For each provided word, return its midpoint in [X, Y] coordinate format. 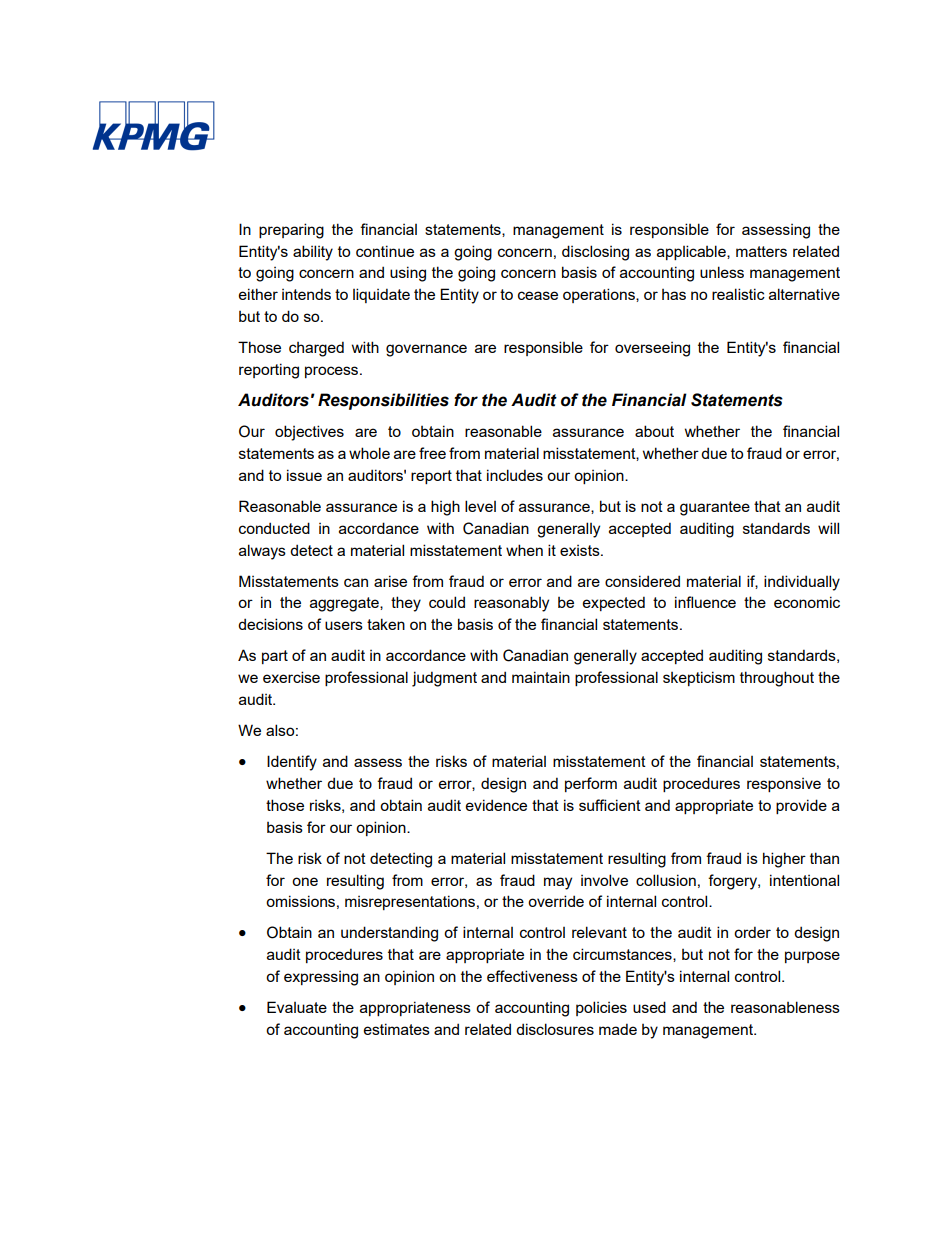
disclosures [555, 1029]
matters [761, 251]
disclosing [595, 253]
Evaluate [297, 1007]
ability [313, 253]
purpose [812, 957]
